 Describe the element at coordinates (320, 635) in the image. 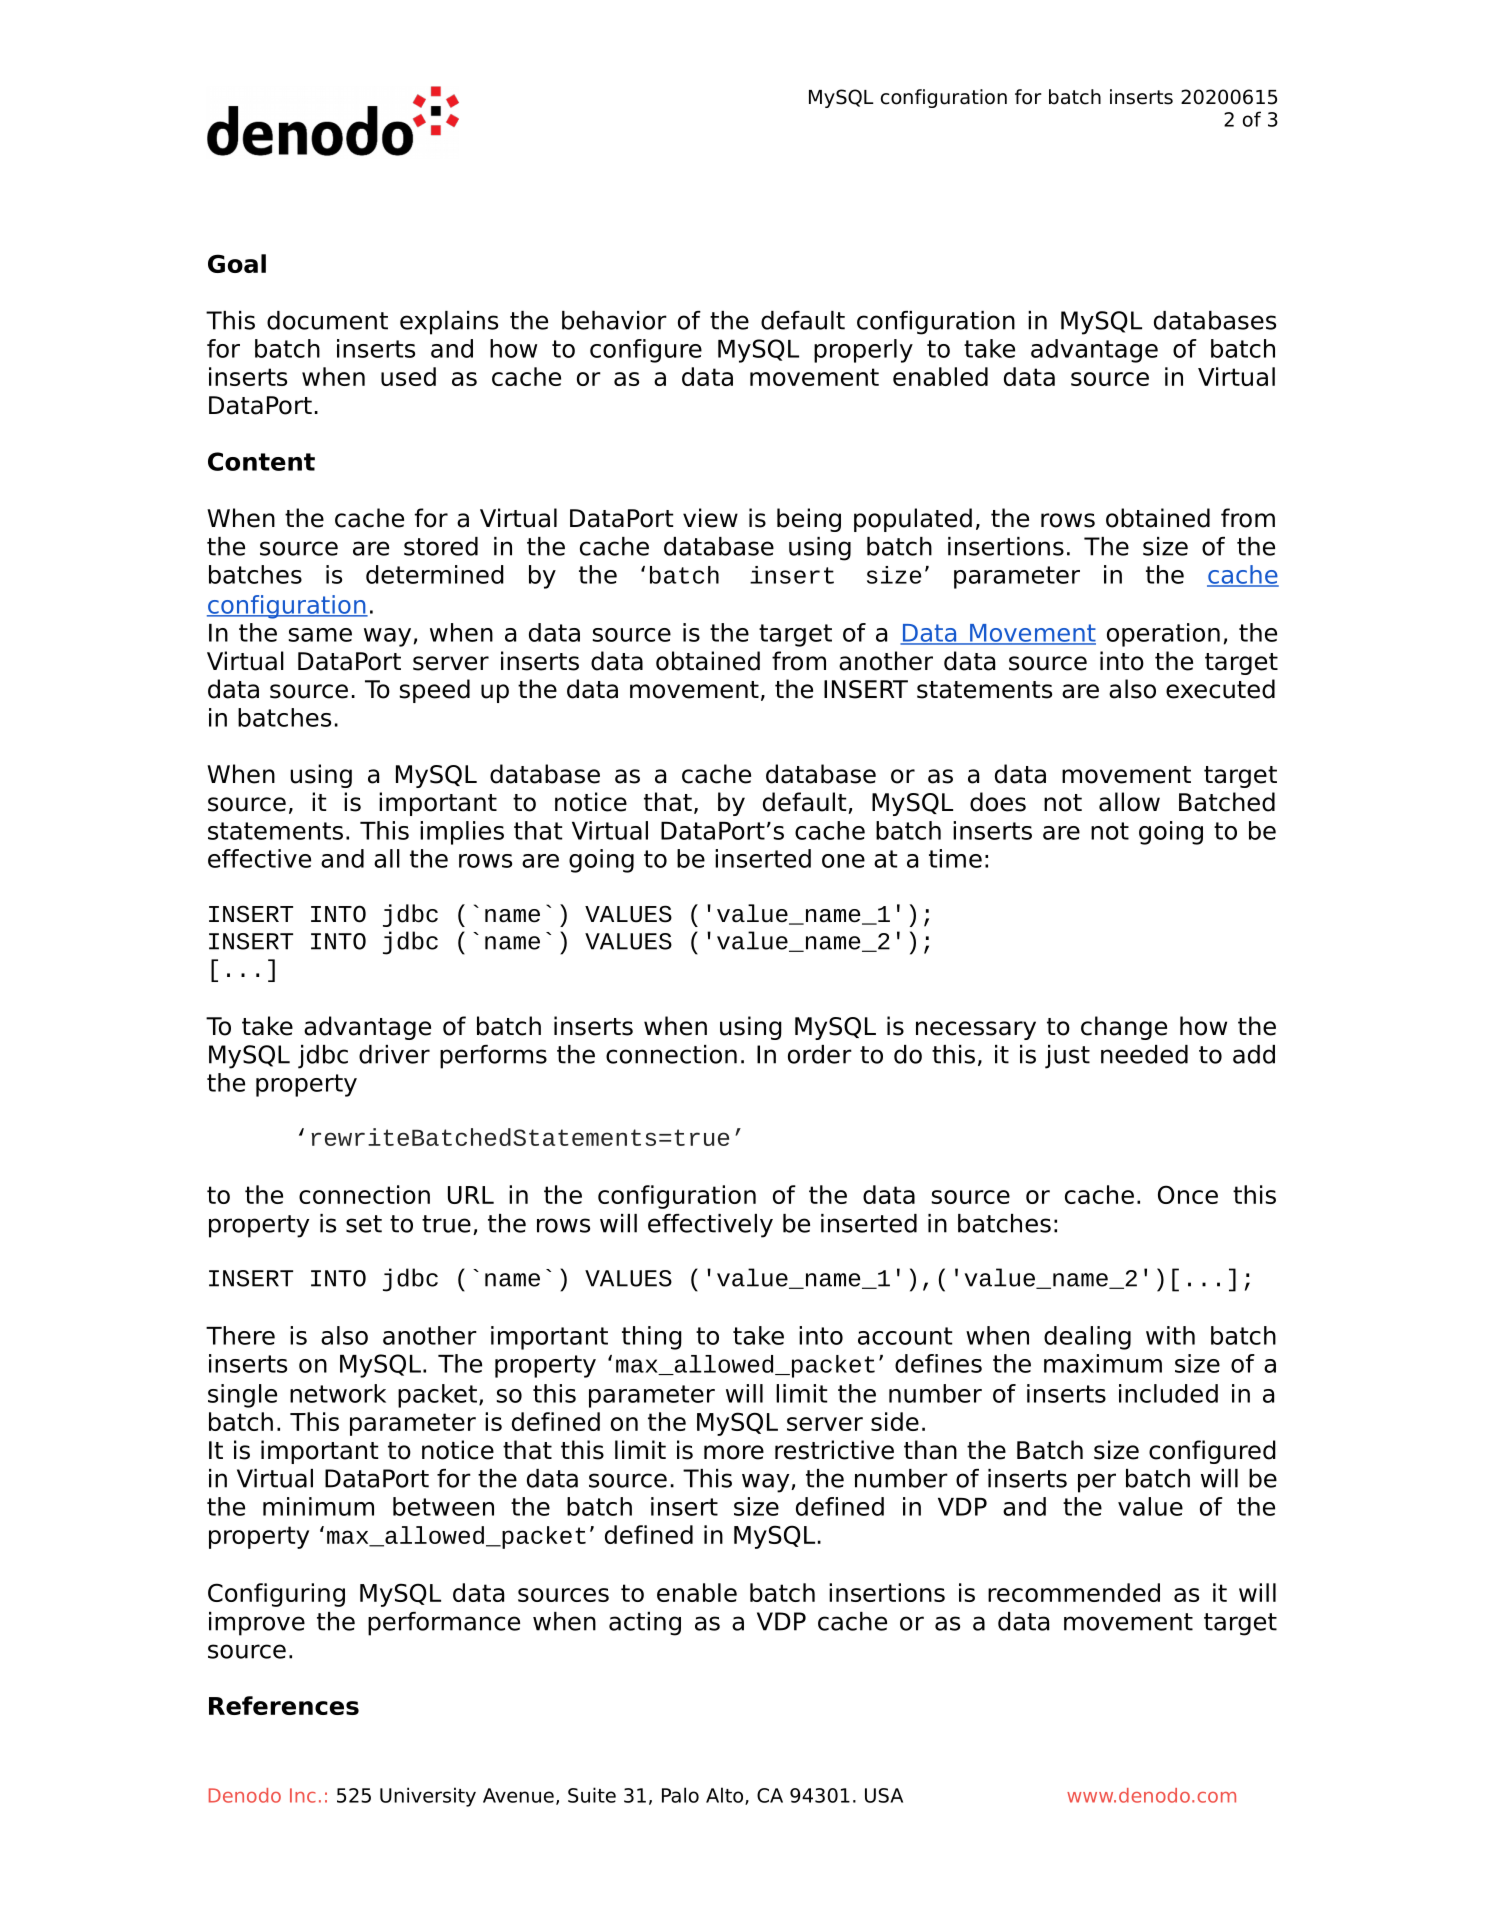

I see `same` at that location.
